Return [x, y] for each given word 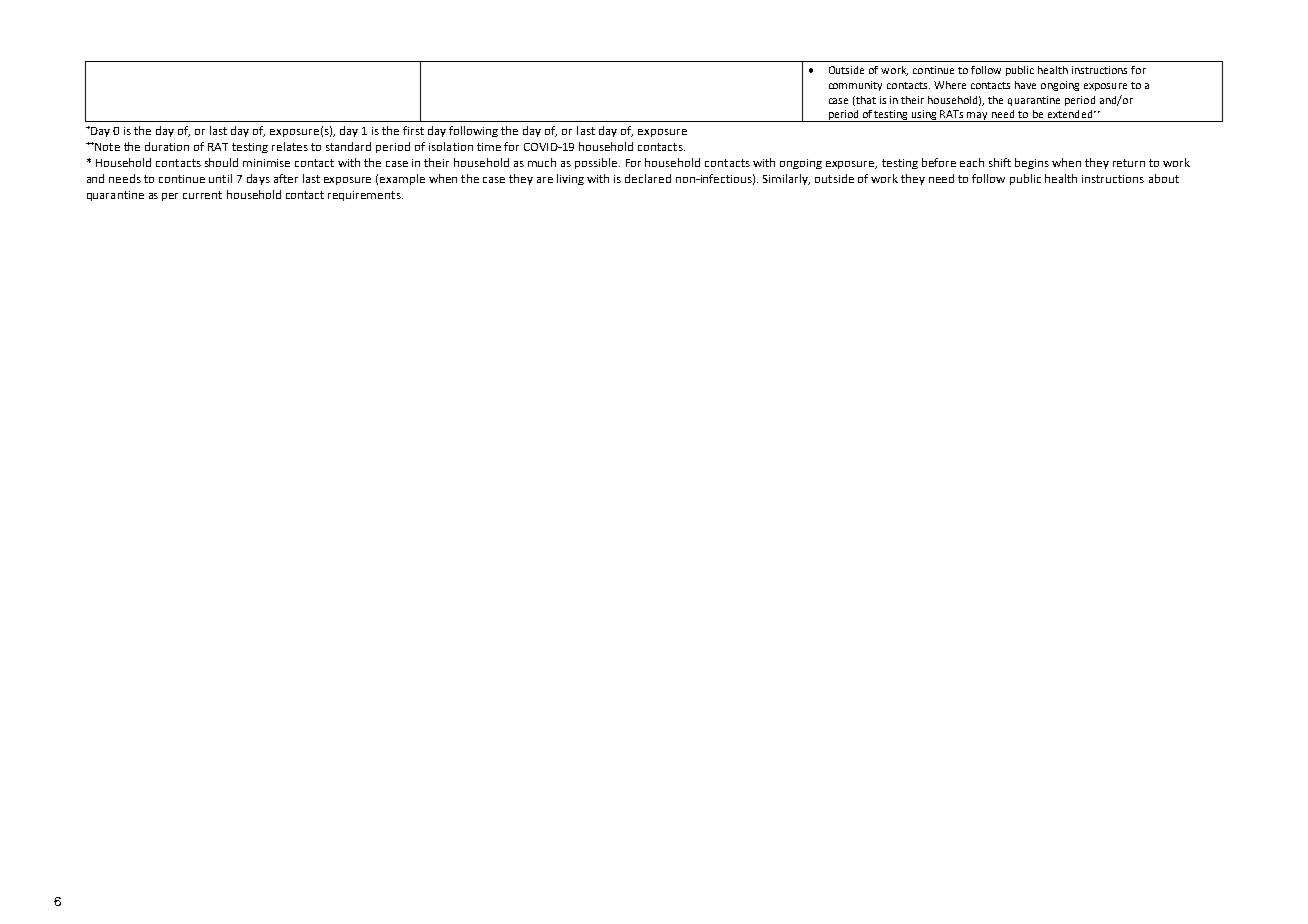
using [925, 116]
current [202, 195]
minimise [266, 163]
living [570, 179]
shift [1000, 162]
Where [950, 85]
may [978, 117]
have [1025, 85]
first [413, 130]
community [855, 86]
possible [597, 163]
